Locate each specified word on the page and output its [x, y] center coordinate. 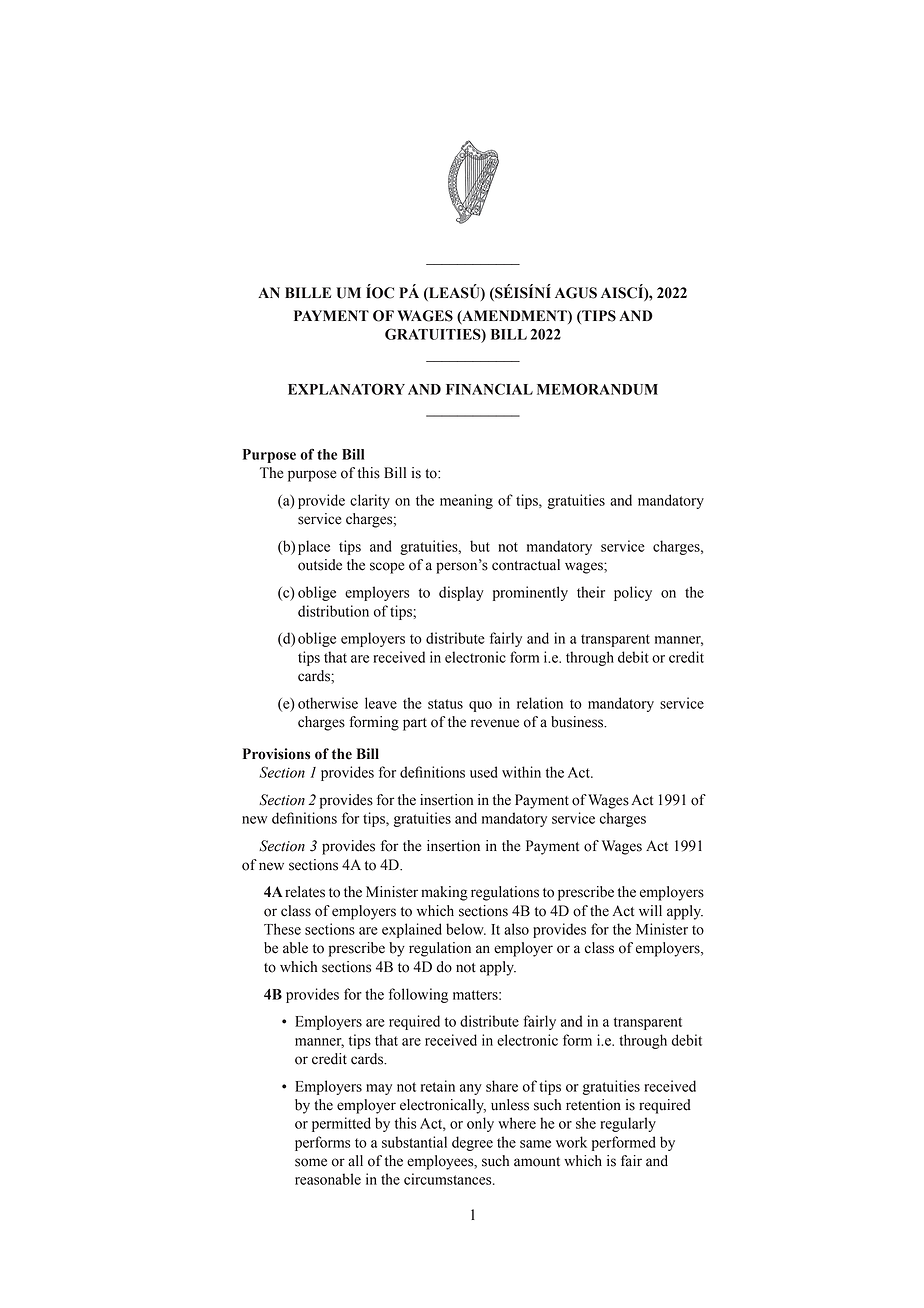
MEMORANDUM [597, 389]
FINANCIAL [489, 389]
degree [472, 1143]
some [311, 1162]
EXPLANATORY [346, 389]
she [586, 1123]
